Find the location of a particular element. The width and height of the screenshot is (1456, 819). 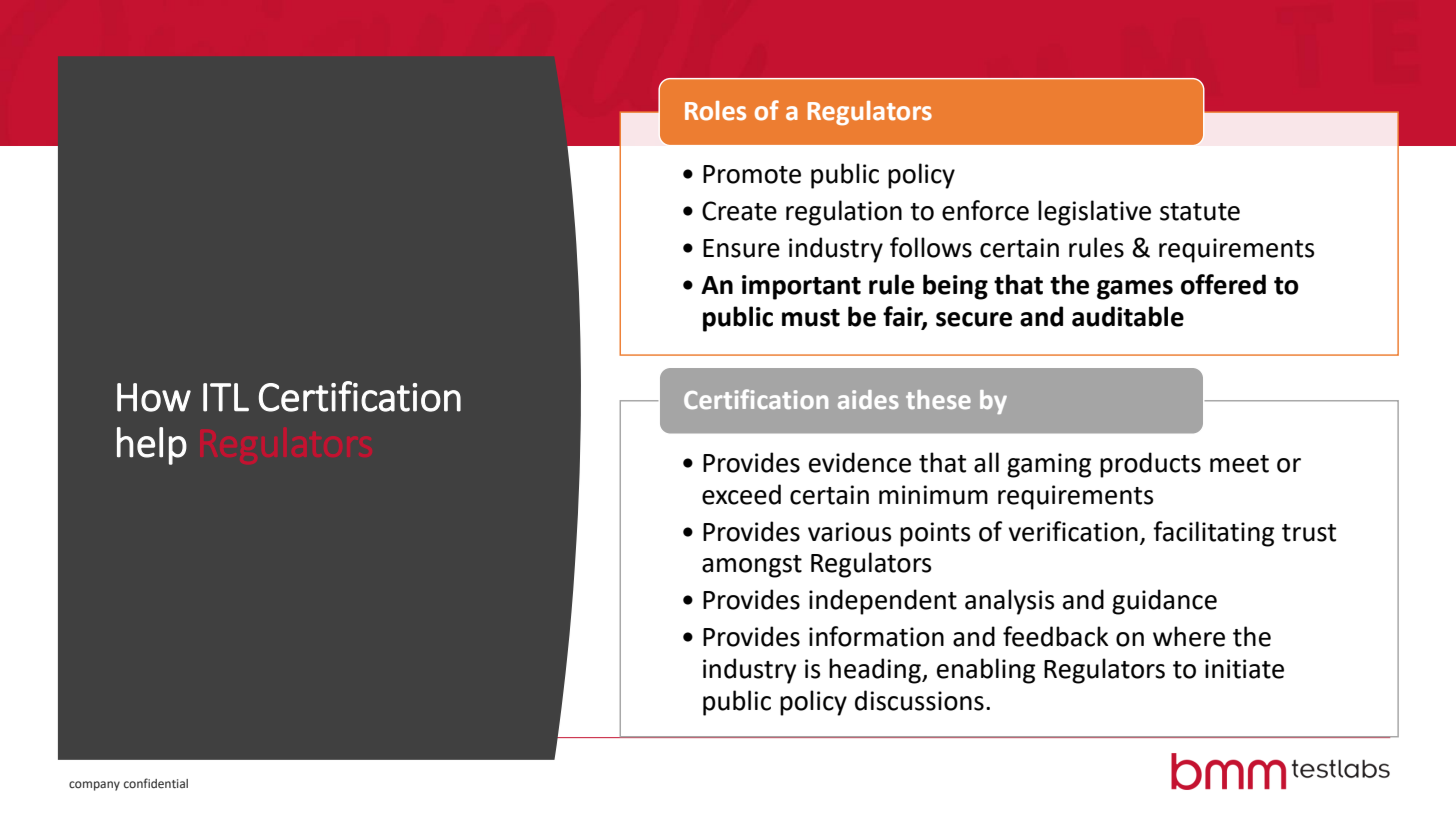

Roles is located at coordinates (715, 111).
